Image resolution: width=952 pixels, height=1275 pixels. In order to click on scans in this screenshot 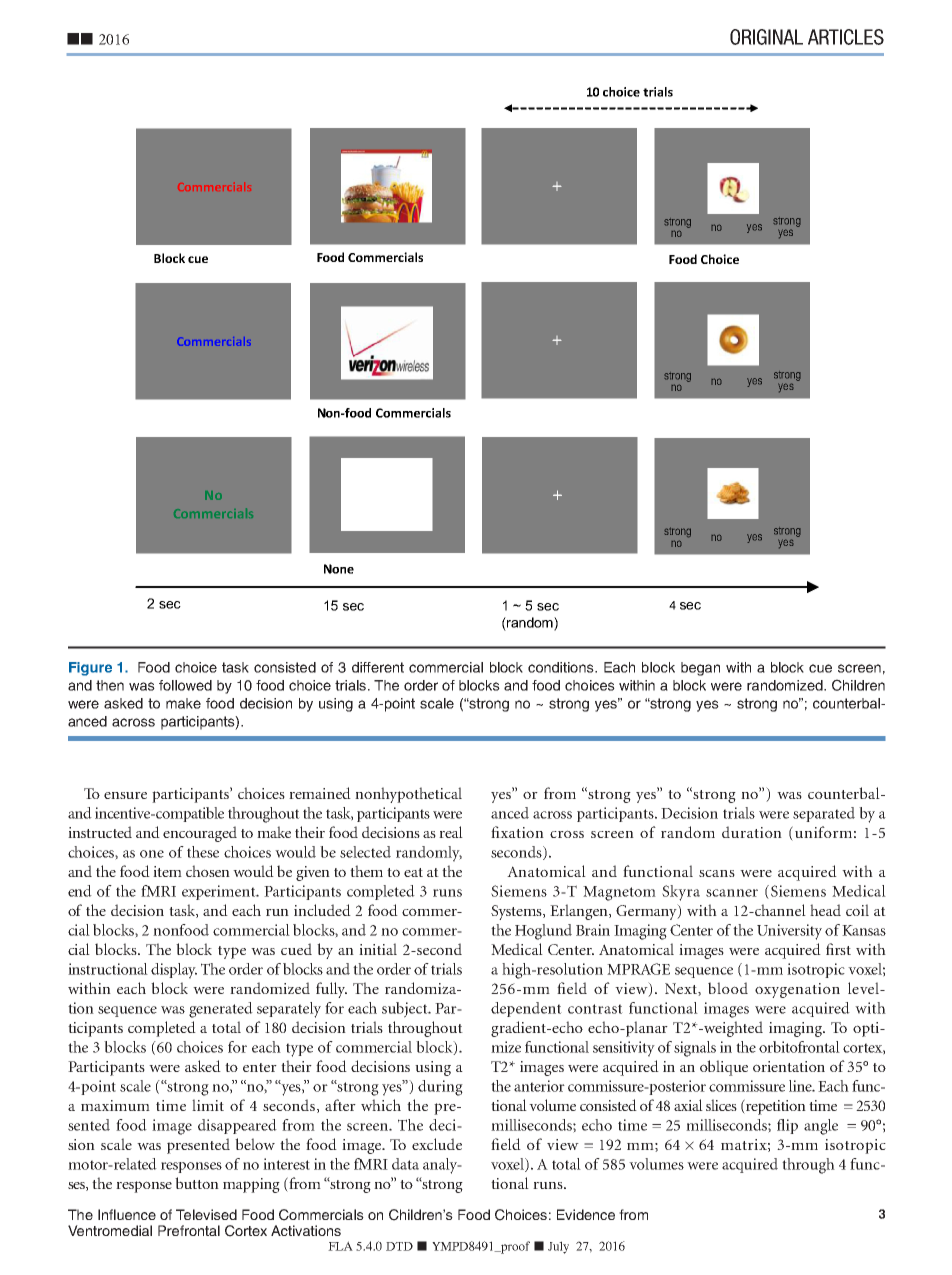, I will do `click(717, 873)`.
